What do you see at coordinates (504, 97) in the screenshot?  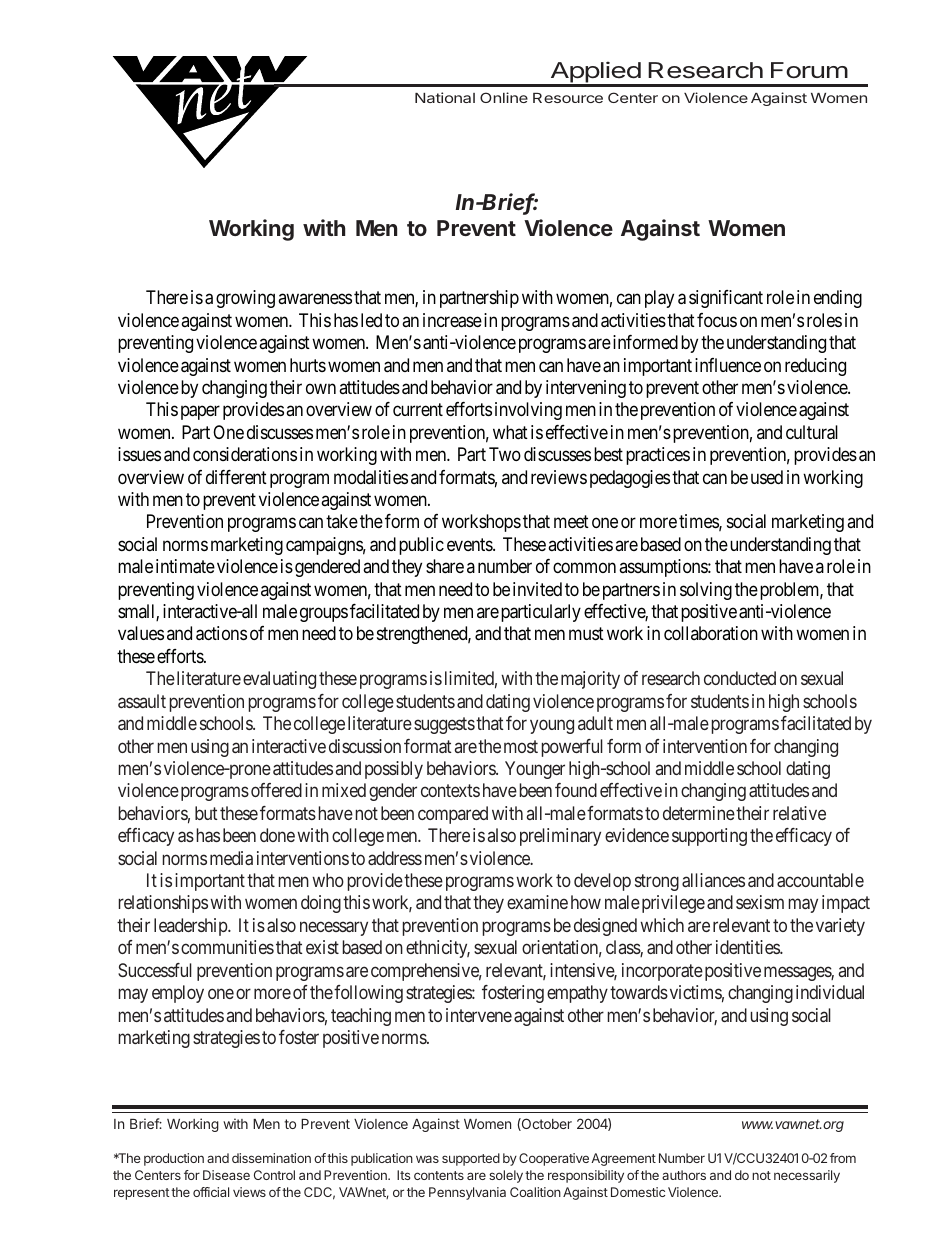 I see `Online` at bounding box center [504, 97].
